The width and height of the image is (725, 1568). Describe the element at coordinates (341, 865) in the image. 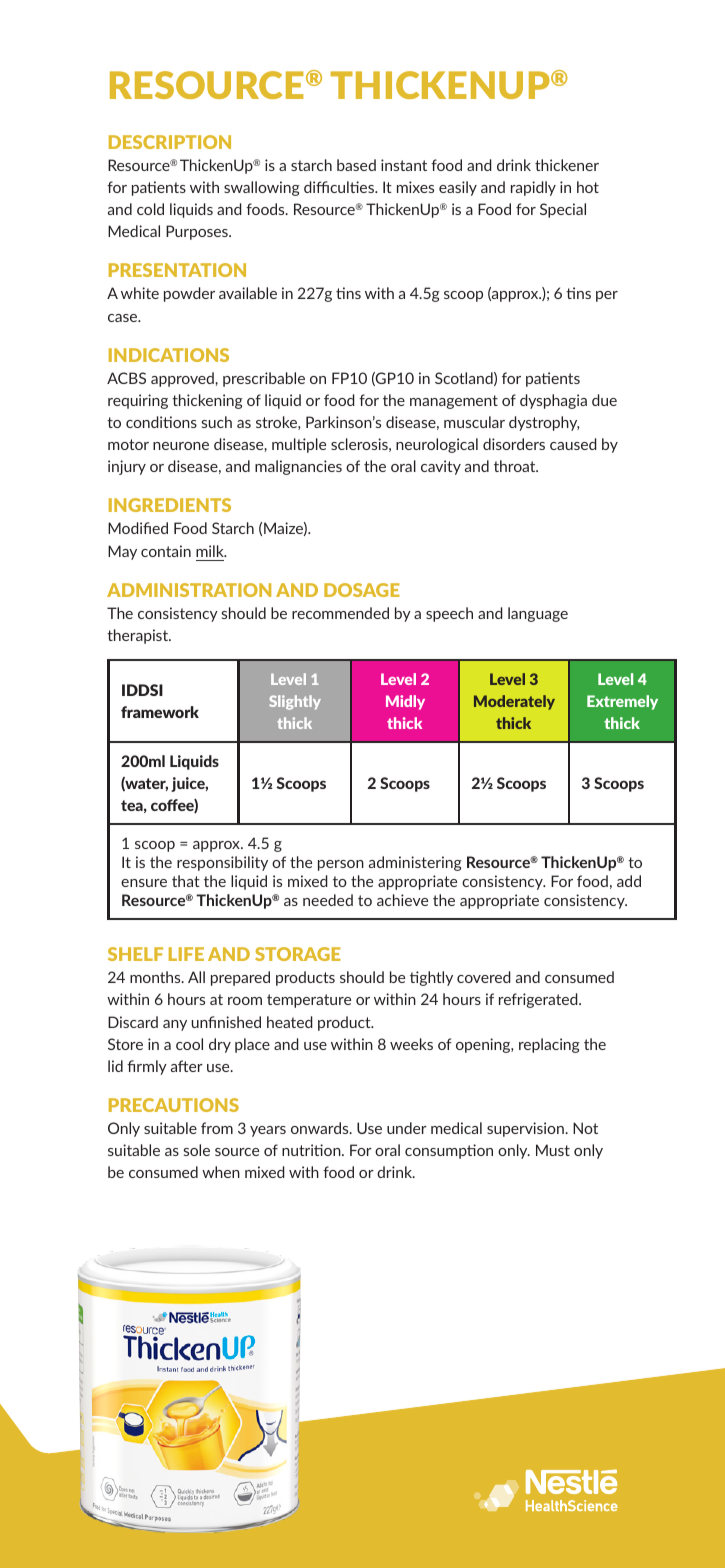

I see `person` at that location.
